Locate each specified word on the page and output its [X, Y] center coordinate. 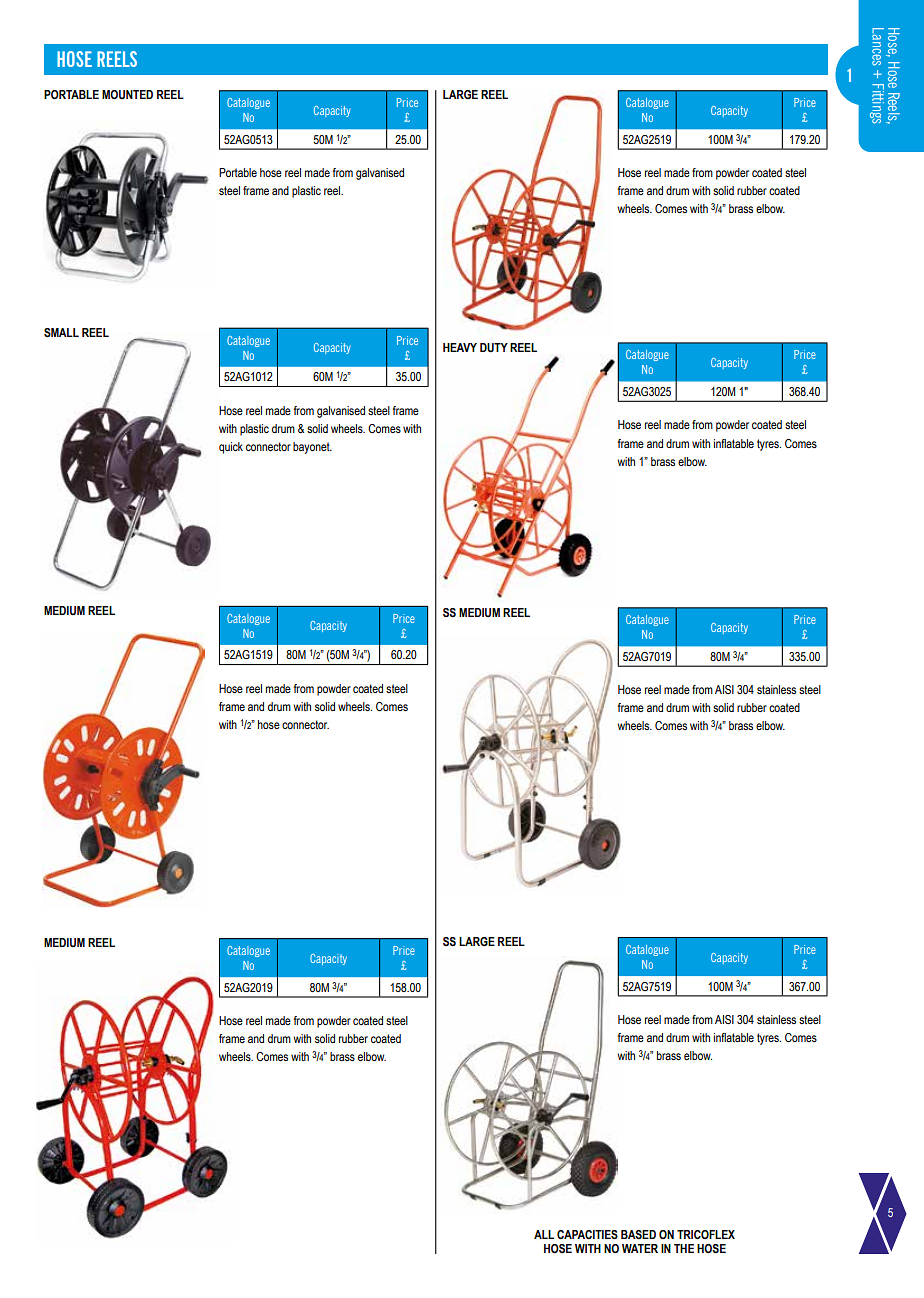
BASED [638, 1234]
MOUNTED [127, 94]
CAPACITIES [587, 1234]
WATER [640, 1248]
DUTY [494, 347]
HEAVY [460, 347]
